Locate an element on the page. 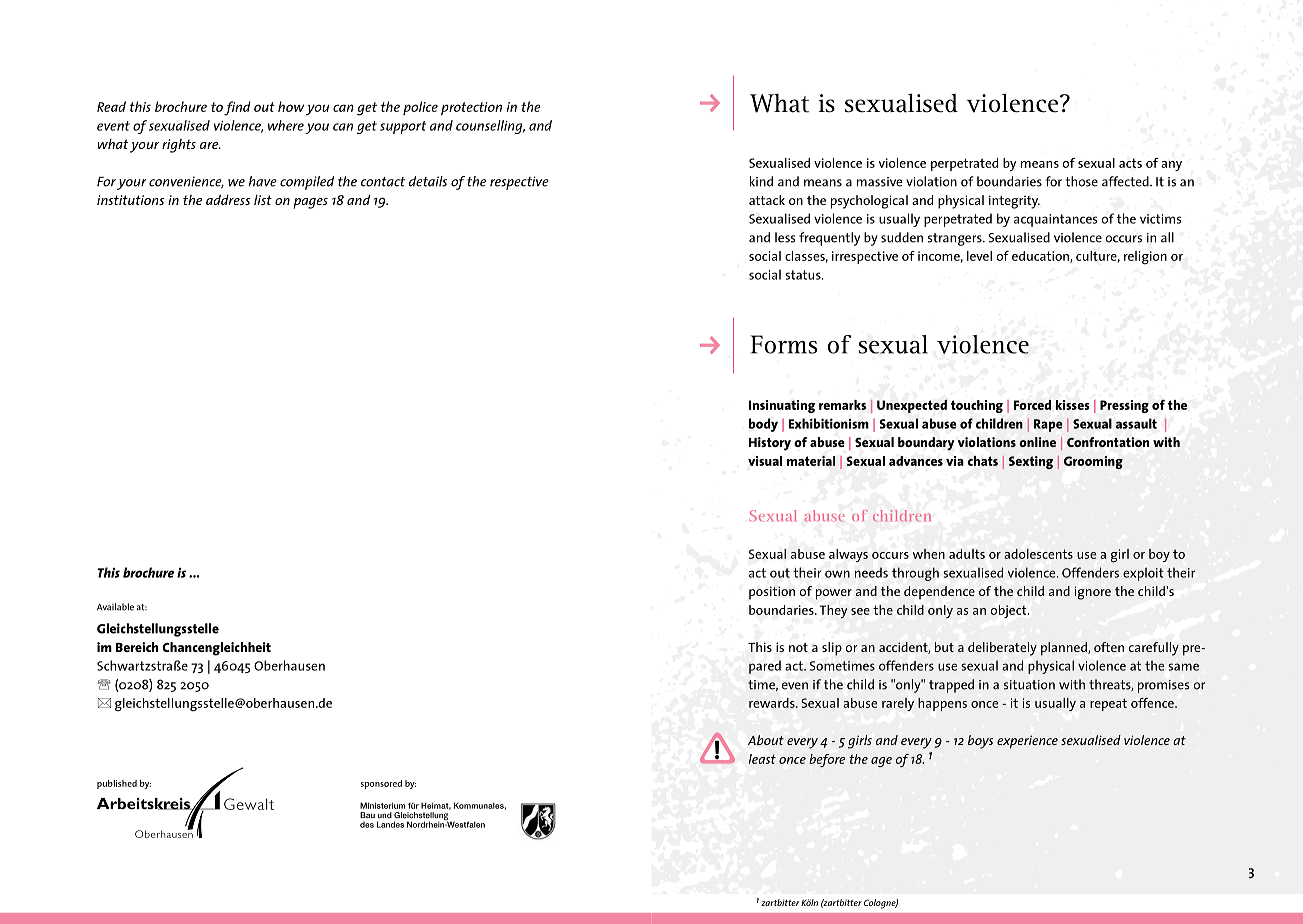 This image has width=1303, height=924. published is located at coordinates (117, 784).
